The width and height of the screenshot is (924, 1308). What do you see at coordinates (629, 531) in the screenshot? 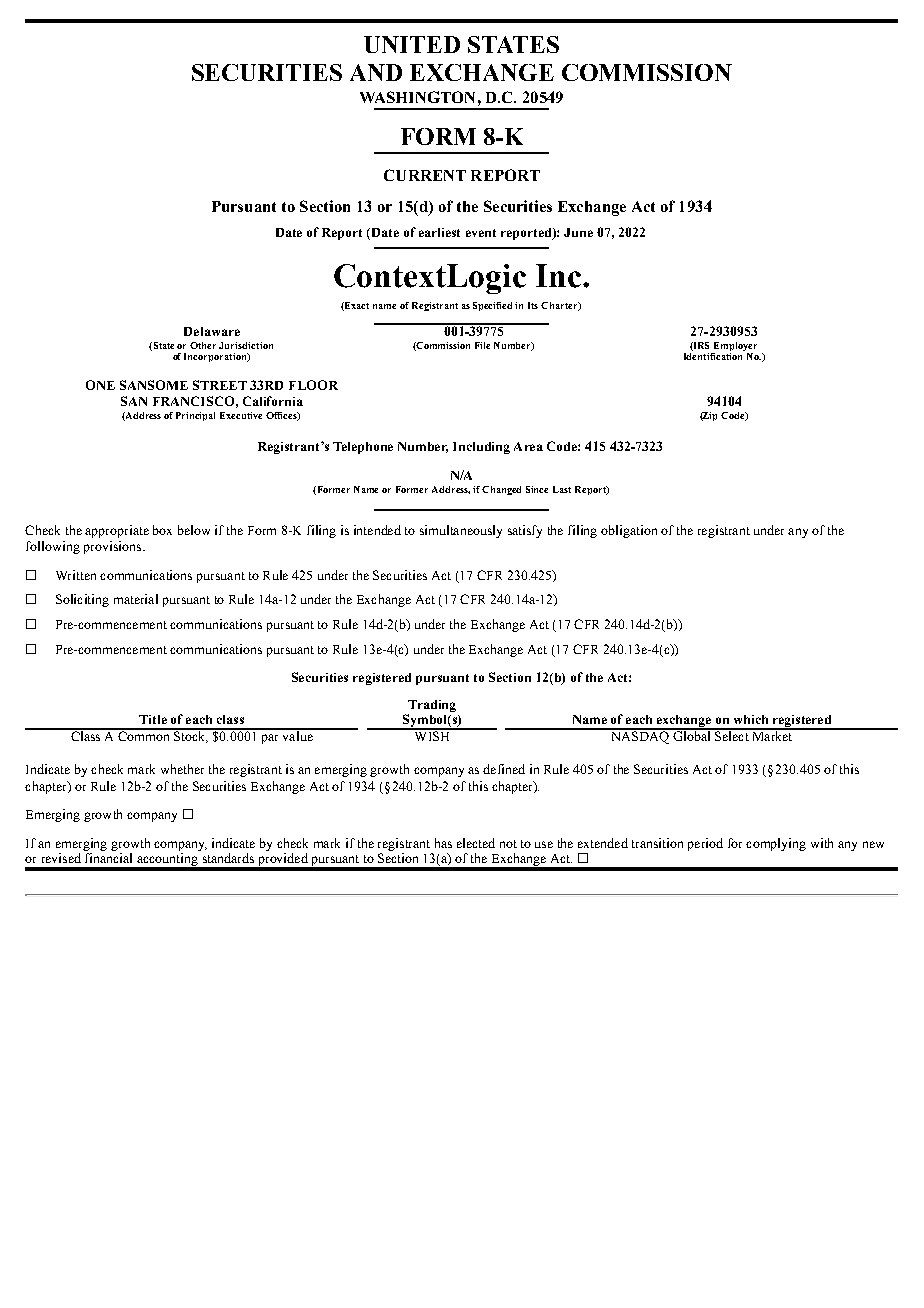
I see `obligation` at bounding box center [629, 531].
